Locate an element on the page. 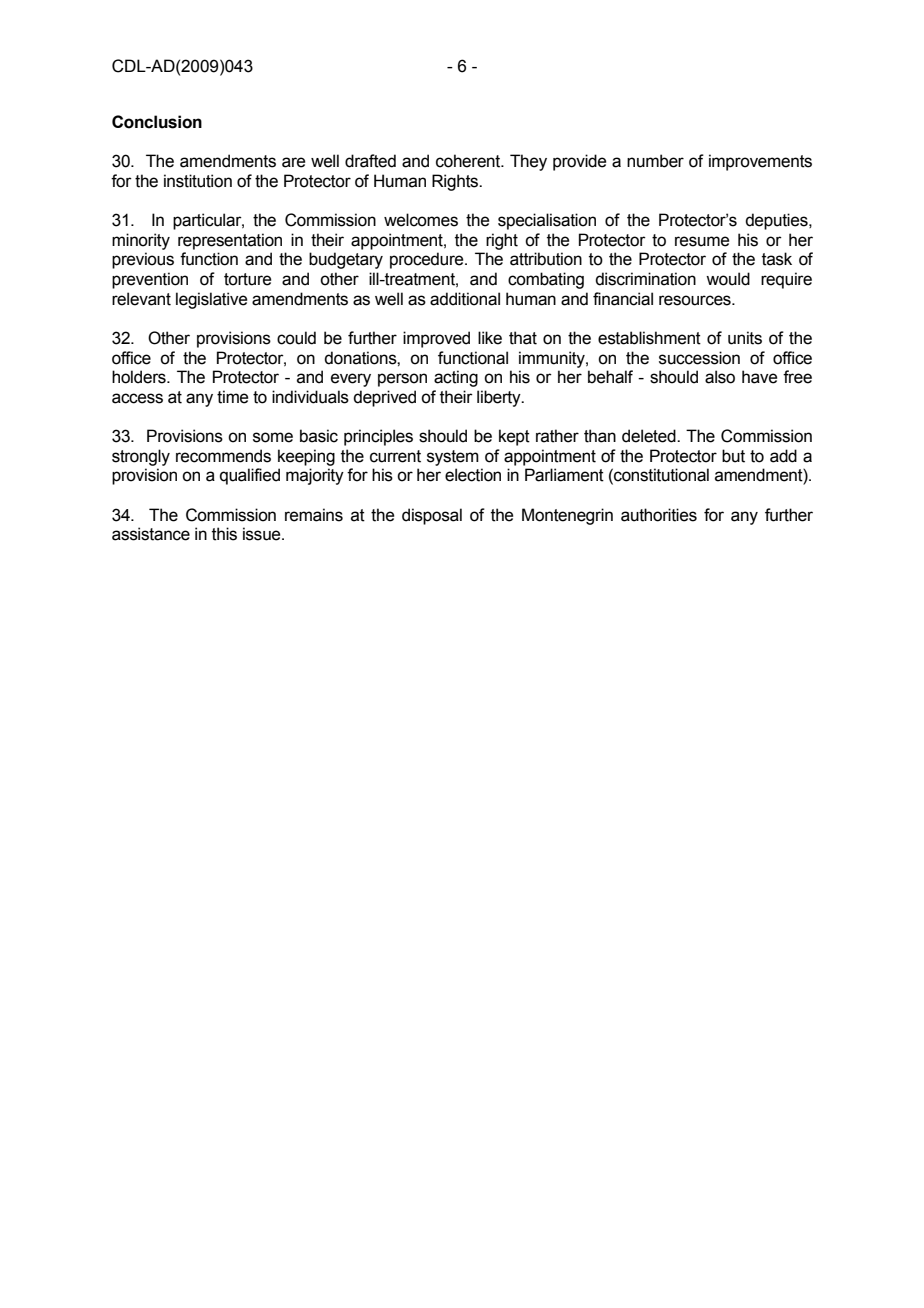 The height and width of the document is (1308, 924). like is located at coordinates (490, 338).
